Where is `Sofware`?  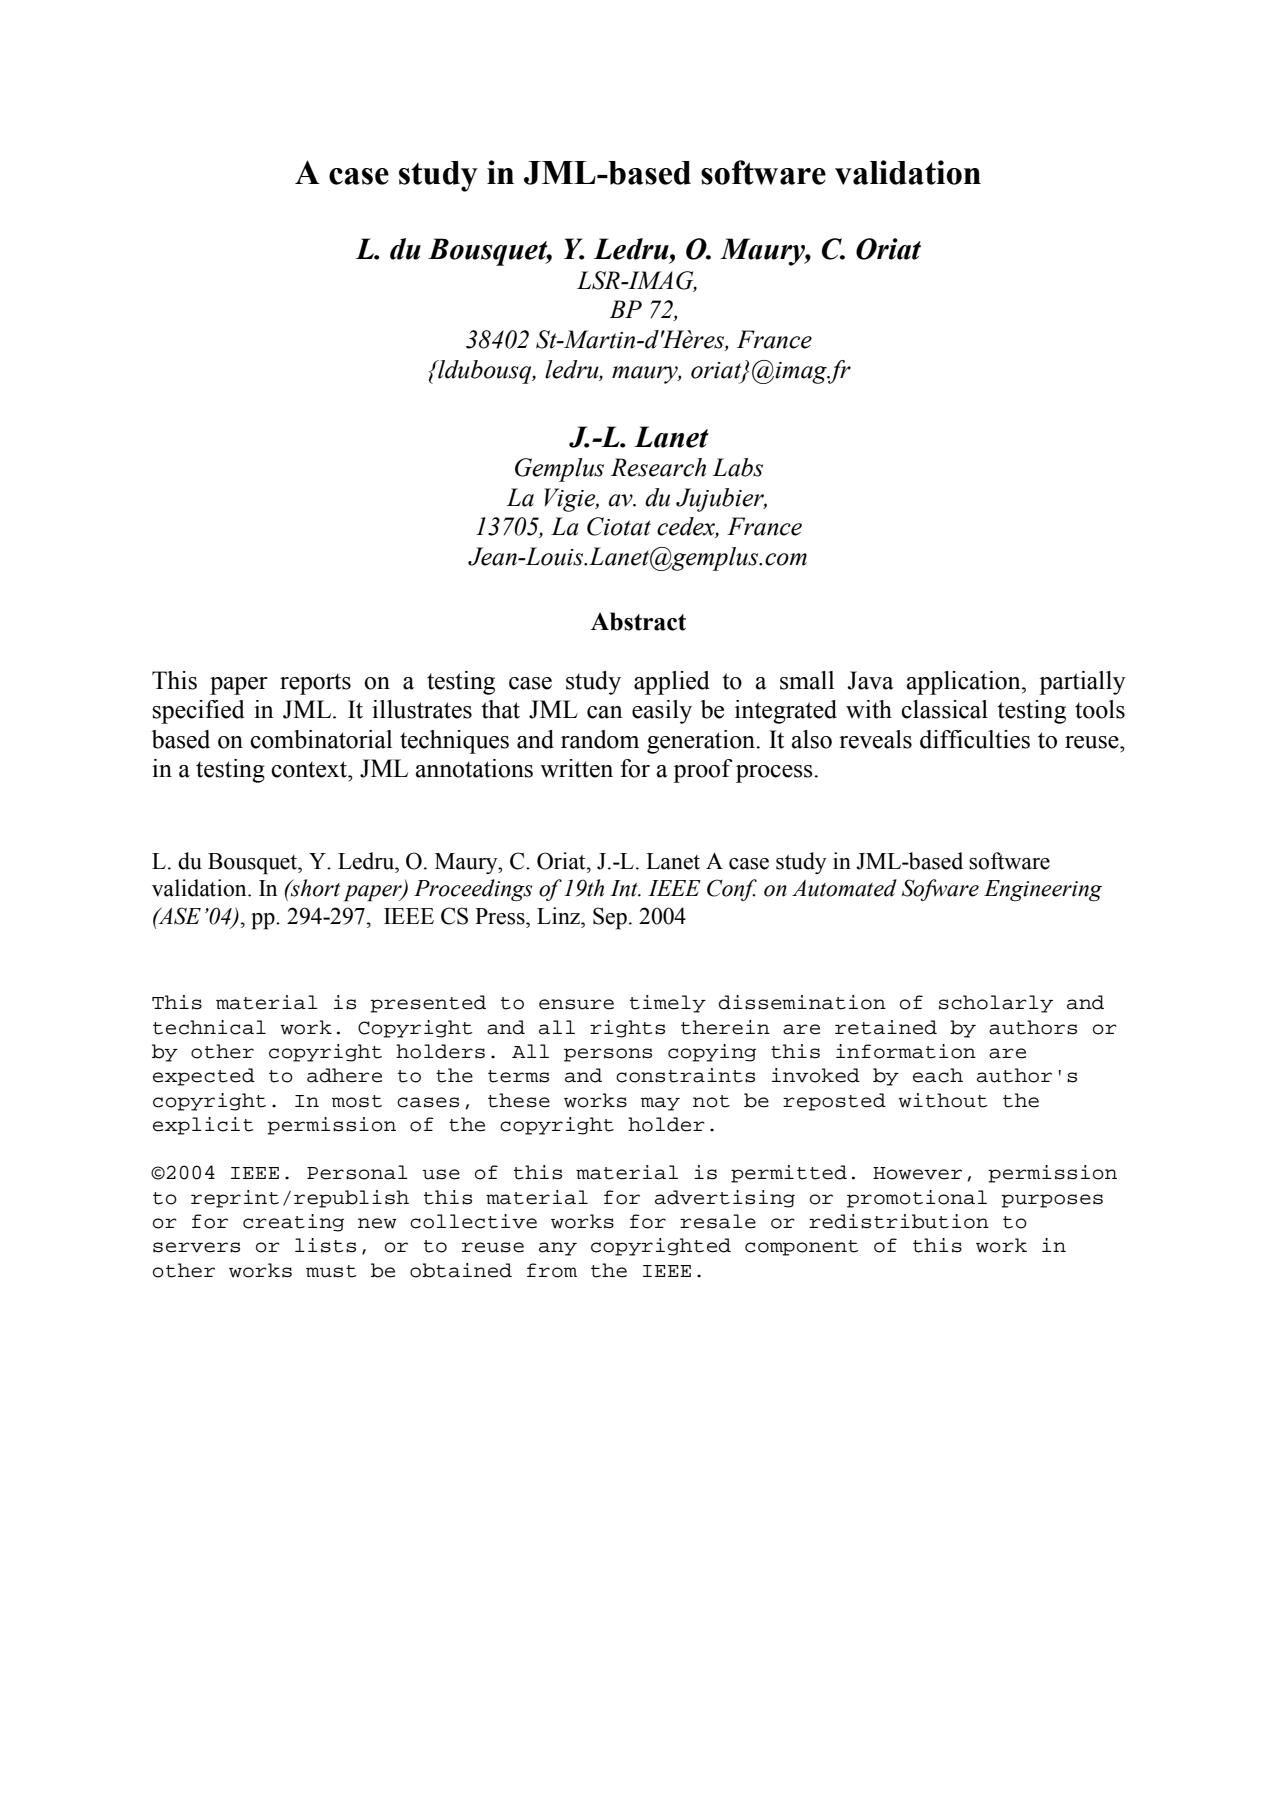 Sofware is located at coordinates (940, 890).
